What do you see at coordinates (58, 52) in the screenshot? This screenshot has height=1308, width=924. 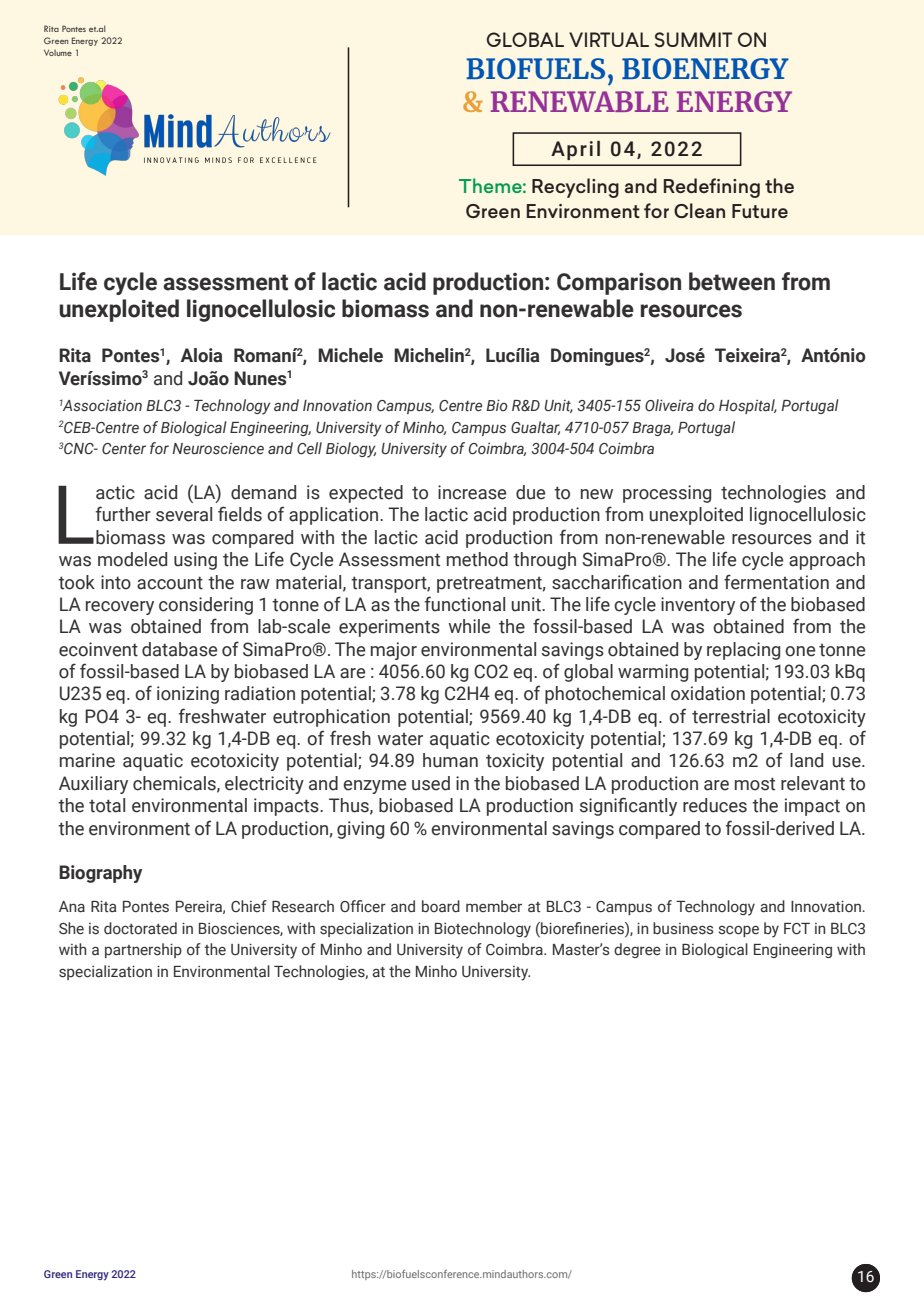 I see `Volume` at bounding box center [58, 52].
